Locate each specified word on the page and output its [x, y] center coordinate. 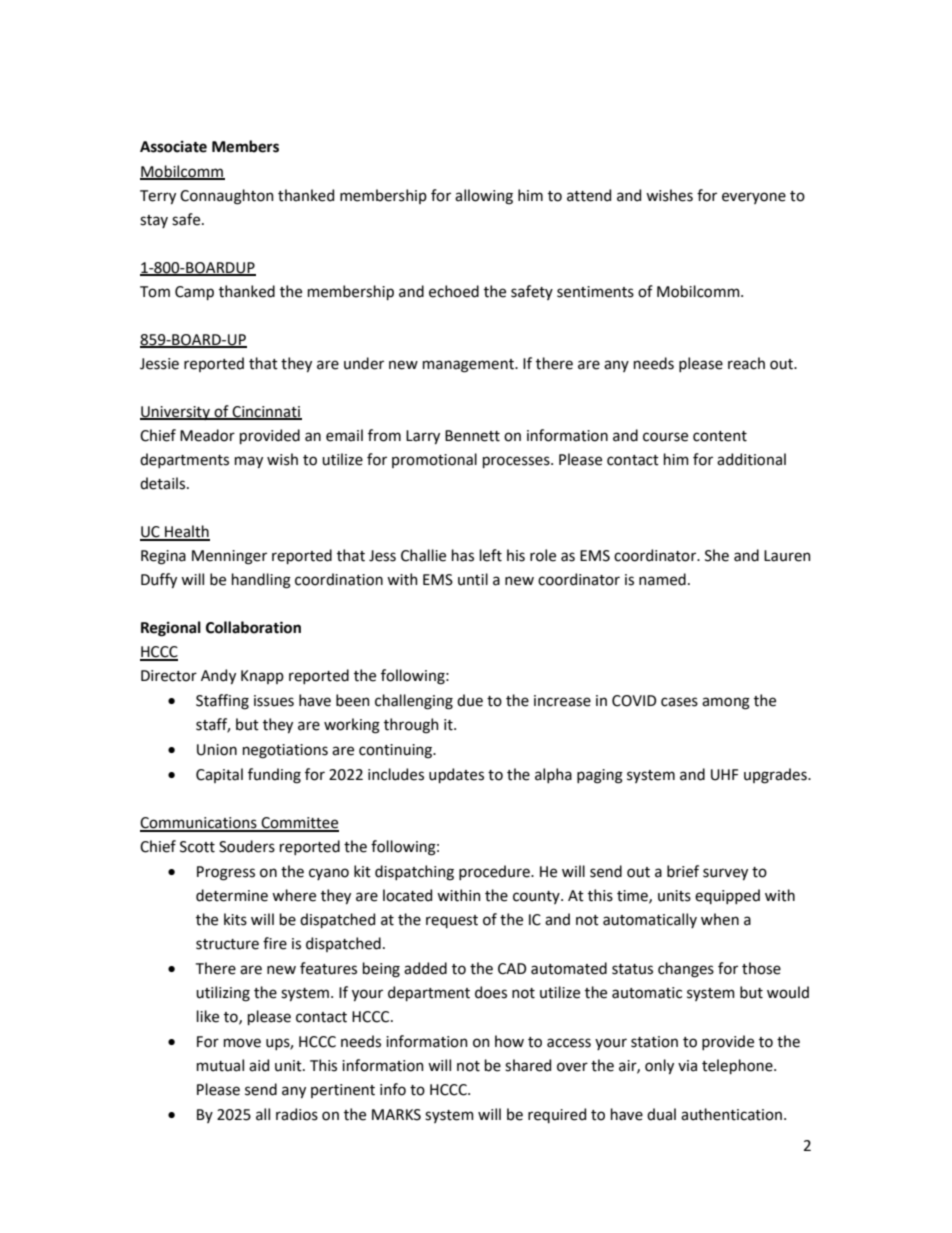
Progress [226, 873]
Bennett [472, 436]
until [473, 579]
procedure [495, 872]
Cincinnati [266, 412]
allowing [484, 197]
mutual [220, 1065]
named [662, 579]
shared [528, 1065]
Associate [173, 147]
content [720, 436]
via [687, 1066]
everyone [754, 198]
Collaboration [253, 627]
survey [725, 874]
